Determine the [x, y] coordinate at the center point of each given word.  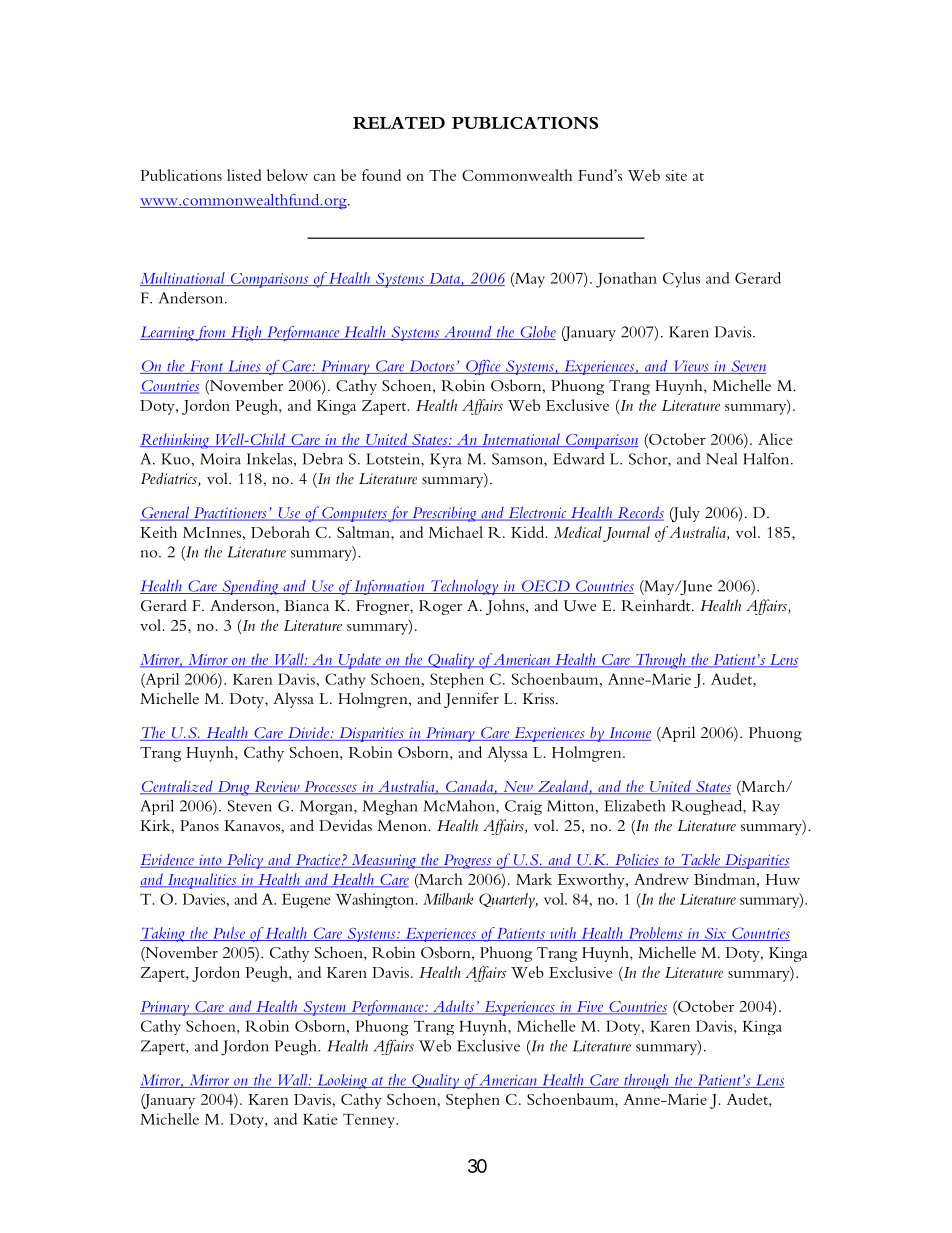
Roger [440, 607]
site [676, 175]
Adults [453, 1007]
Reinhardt [657, 605]
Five [590, 1007]
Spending [250, 587]
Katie [320, 1119]
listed [244, 175]
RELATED [399, 123]
